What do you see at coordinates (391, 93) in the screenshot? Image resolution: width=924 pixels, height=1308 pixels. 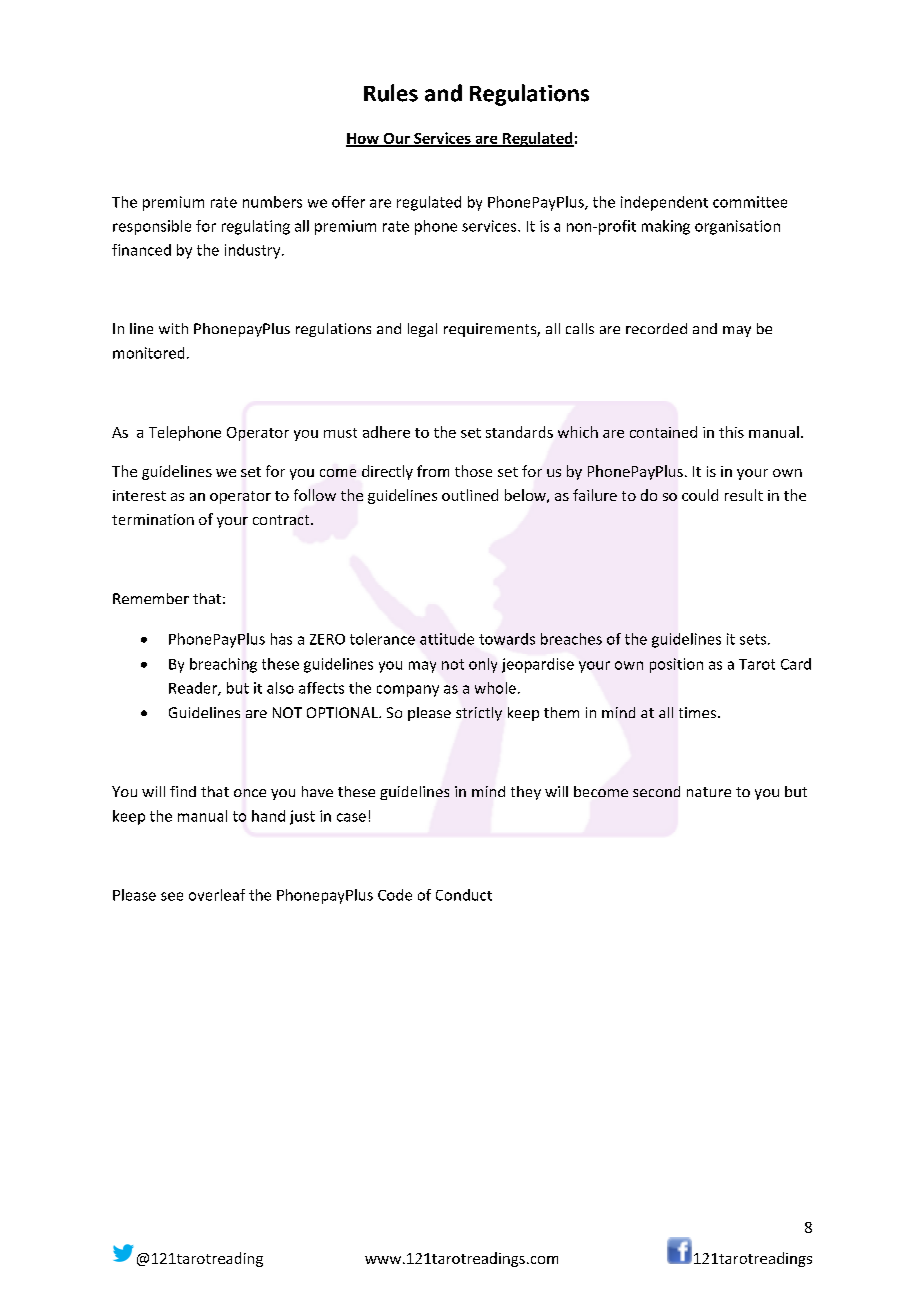 I see `Rules` at bounding box center [391, 93].
